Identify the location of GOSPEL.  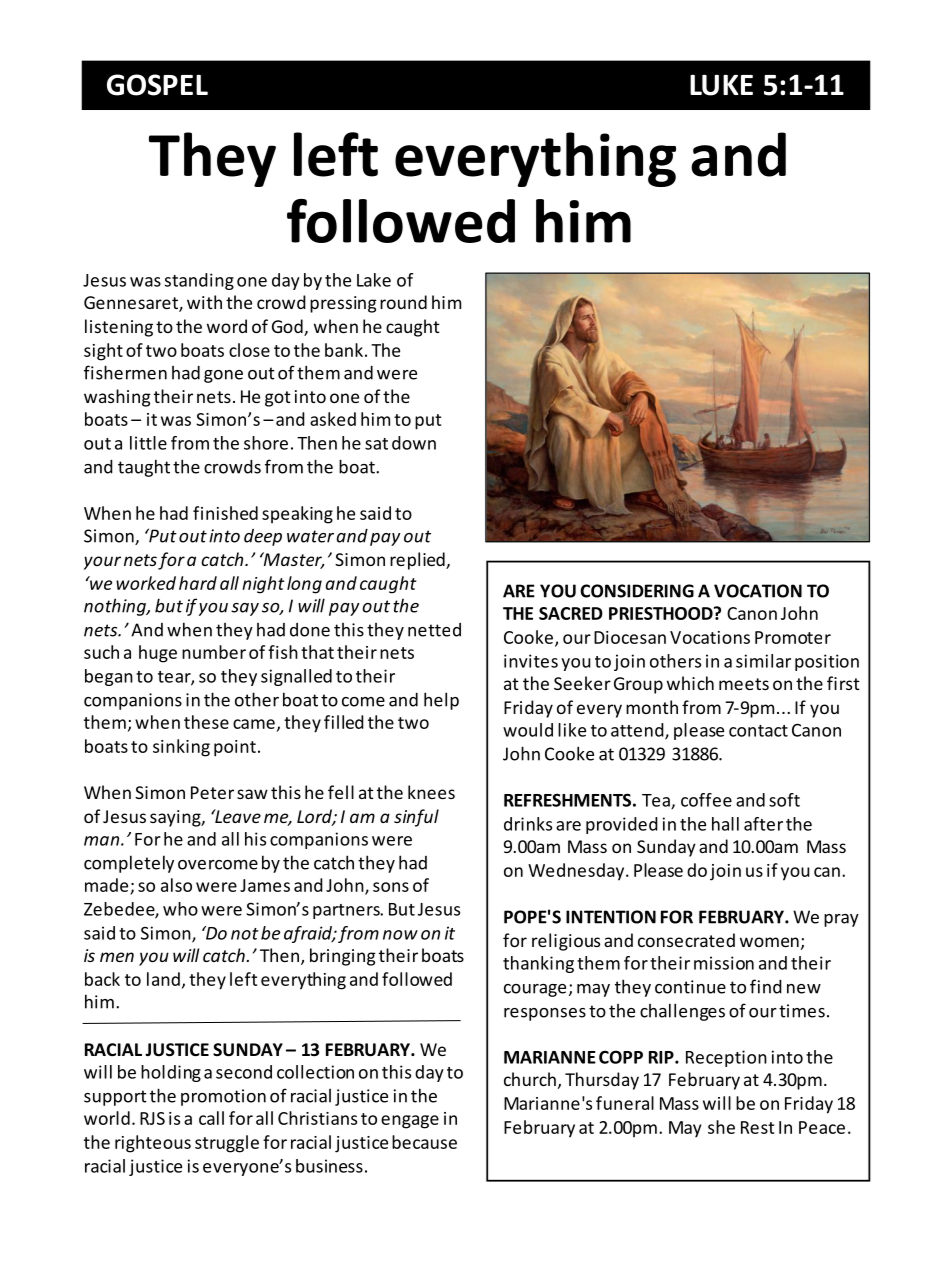
(157, 85).
